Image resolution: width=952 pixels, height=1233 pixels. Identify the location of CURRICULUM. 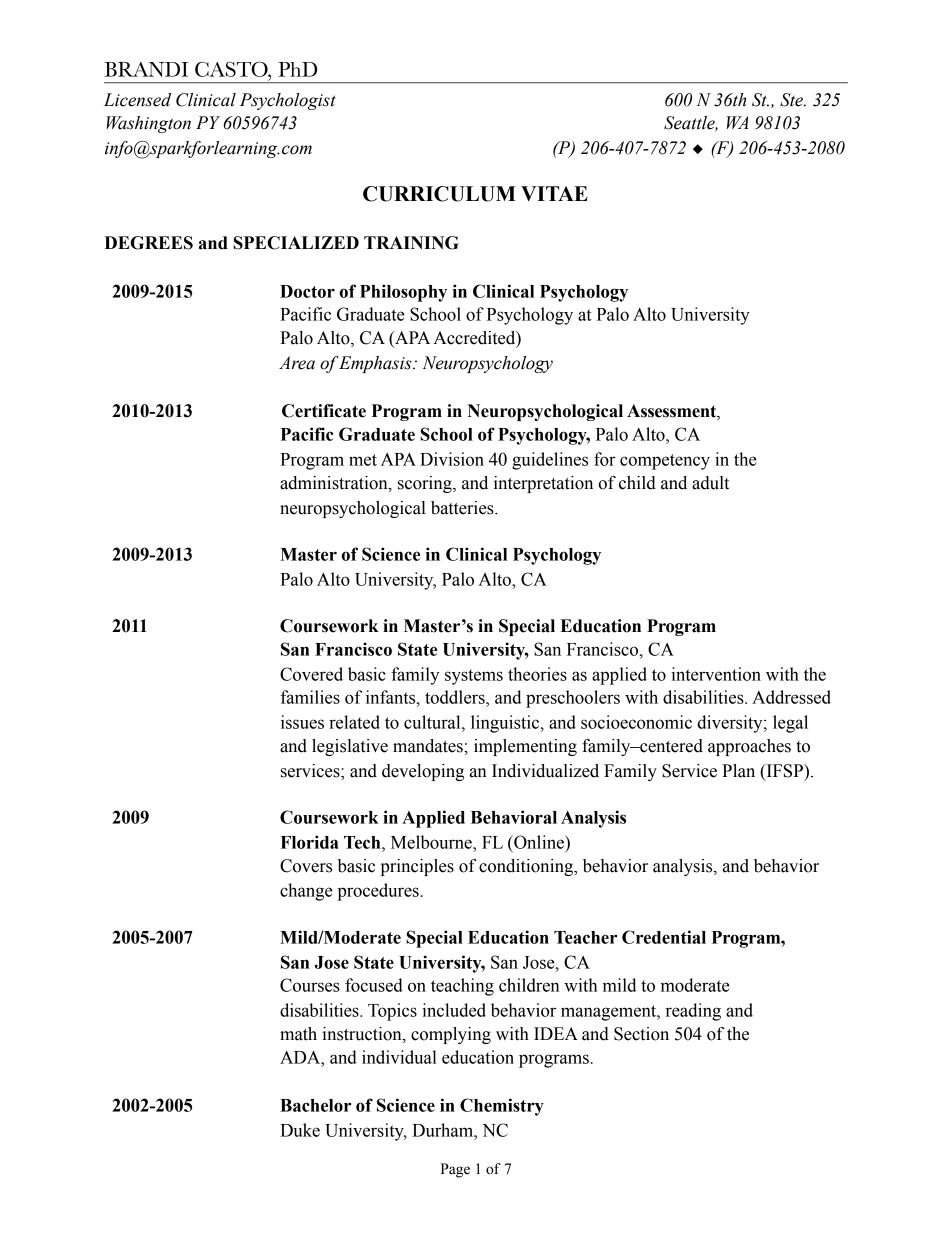
(439, 194).
